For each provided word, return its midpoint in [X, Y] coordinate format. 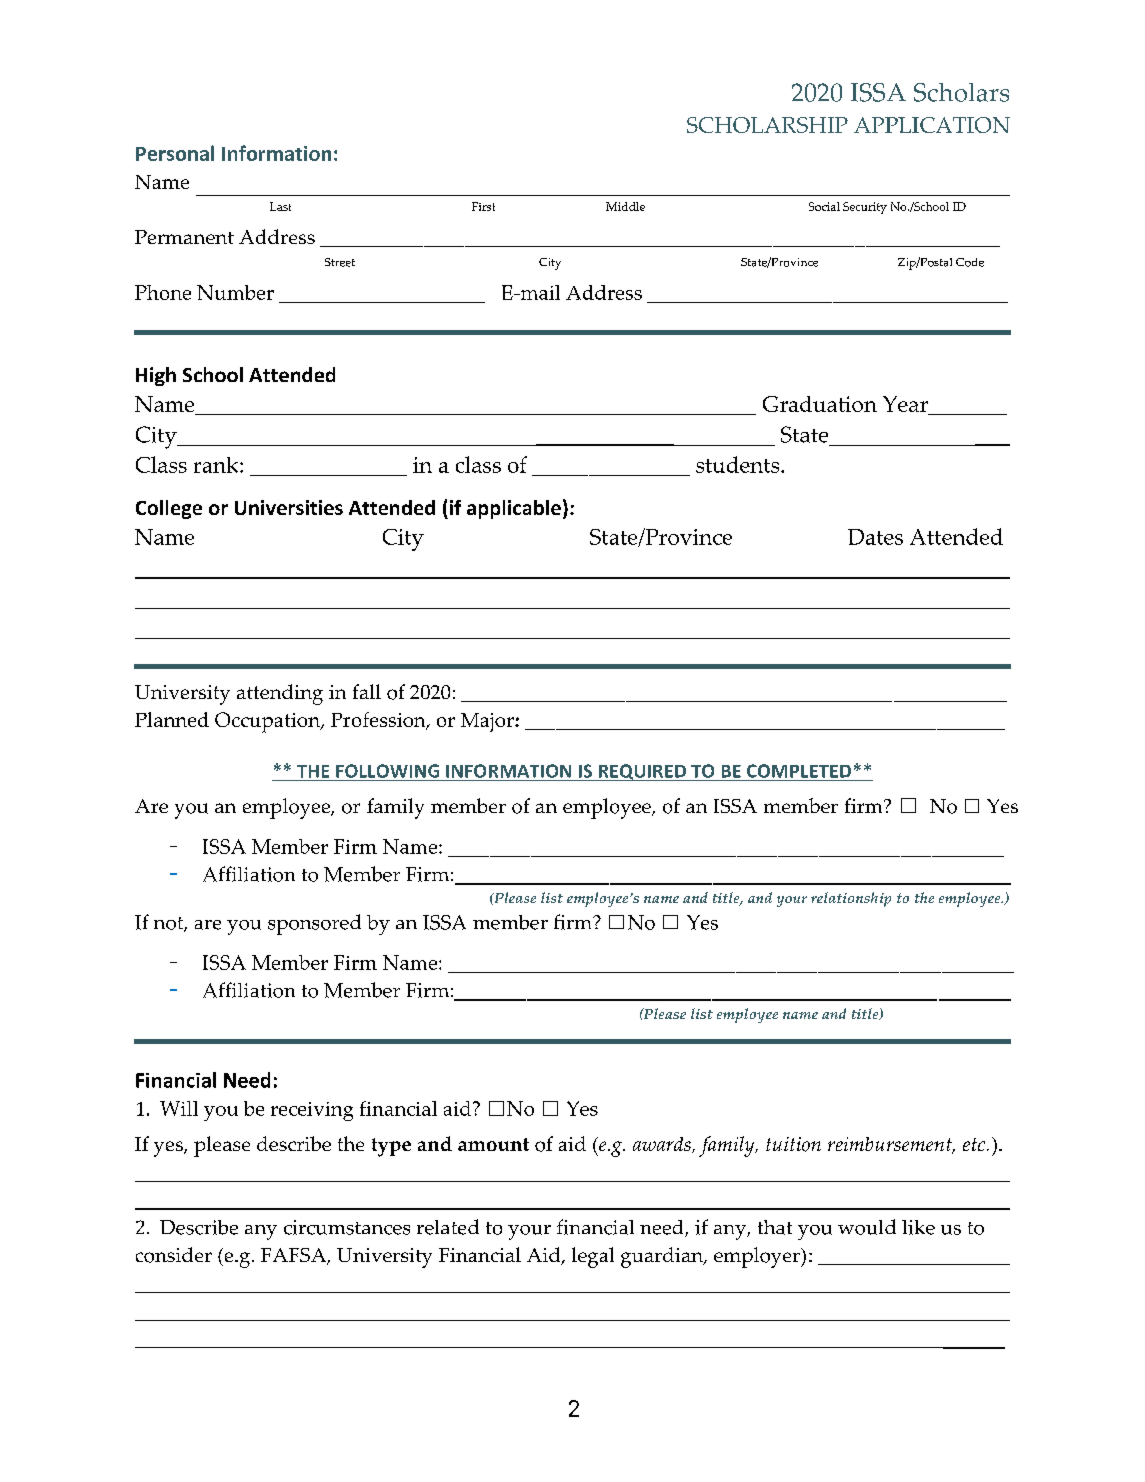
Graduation [820, 404]
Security [865, 208]
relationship [851, 899]
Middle [625, 206]
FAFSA [295, 1256]
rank [217, 465]
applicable [514, 509]
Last [280, 206]
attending [280, 694]
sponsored [314, 924]
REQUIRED [642, 772]
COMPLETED [799, 771]
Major [488, 722]
